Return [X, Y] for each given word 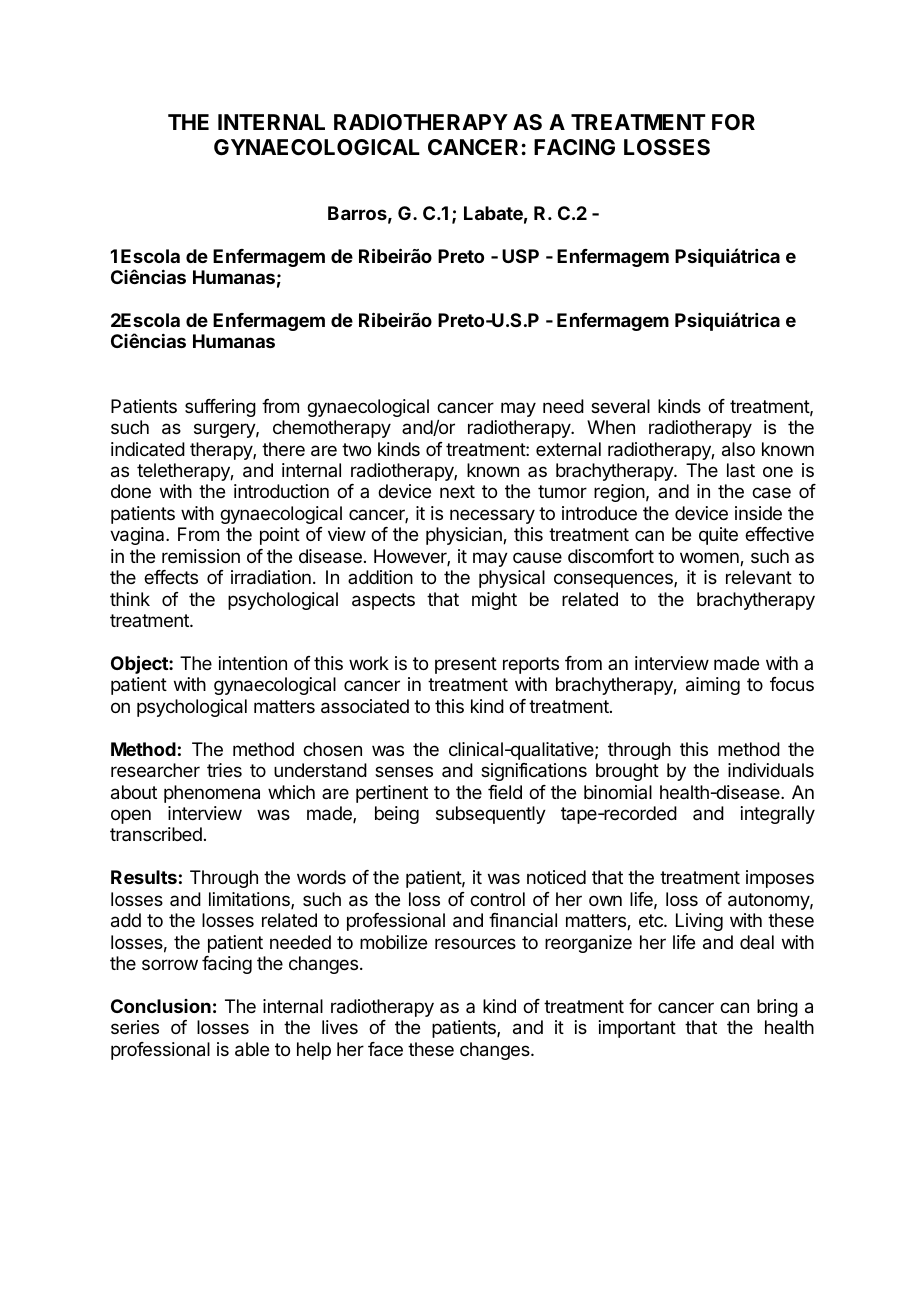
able [252, 1049]
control [497, 899]
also [738, 449]
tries [224, 770]
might [494, 601]
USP [520, 256]
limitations [250, 900]
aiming [713, 686]
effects [171, 577]
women [710, 559]
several [620, 406]
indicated [148, 449]
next [457, 491]
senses [404, 771]
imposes [780, 879]
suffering [220, 408]
